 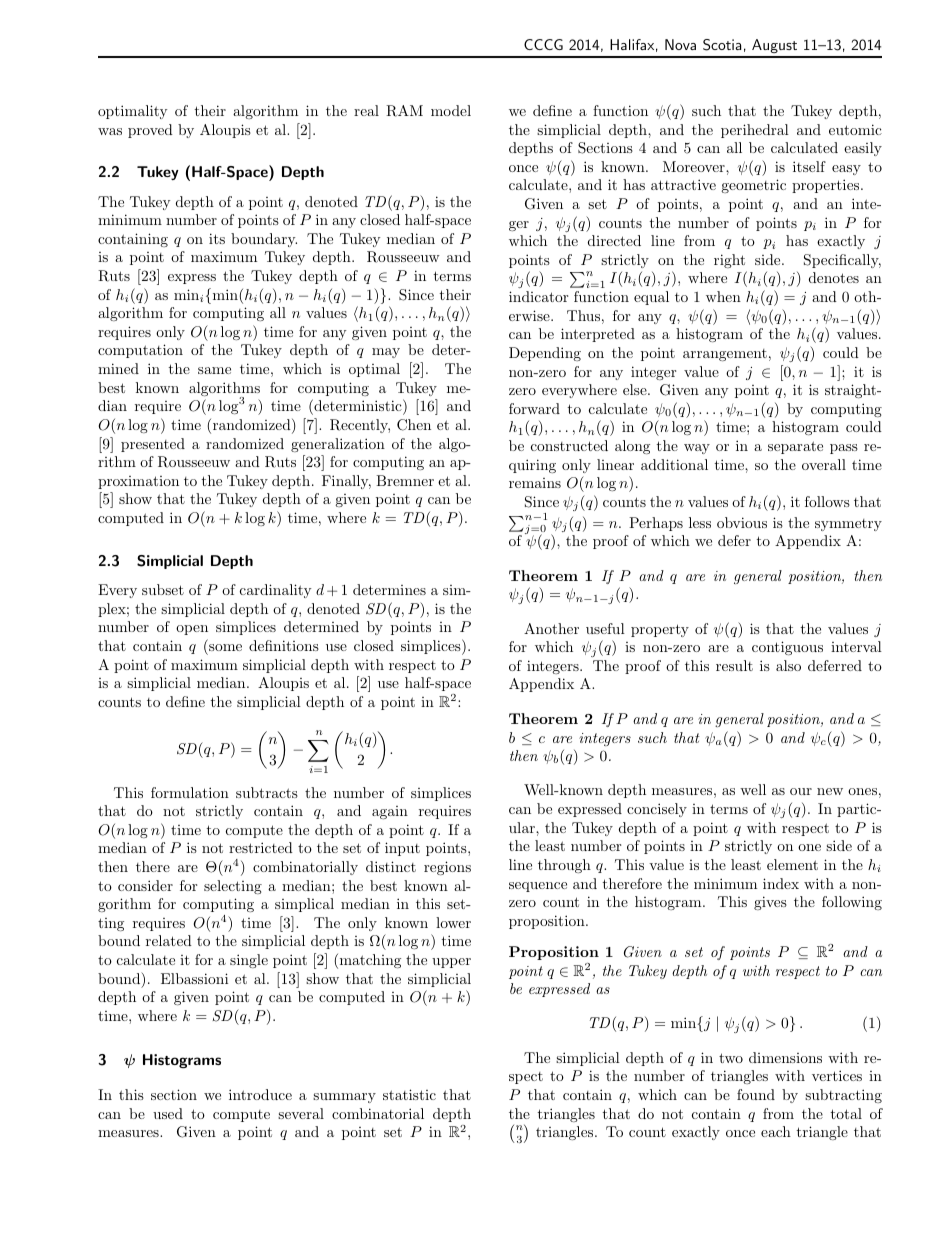 I want to click on lower, so click(x=453, y=922).
